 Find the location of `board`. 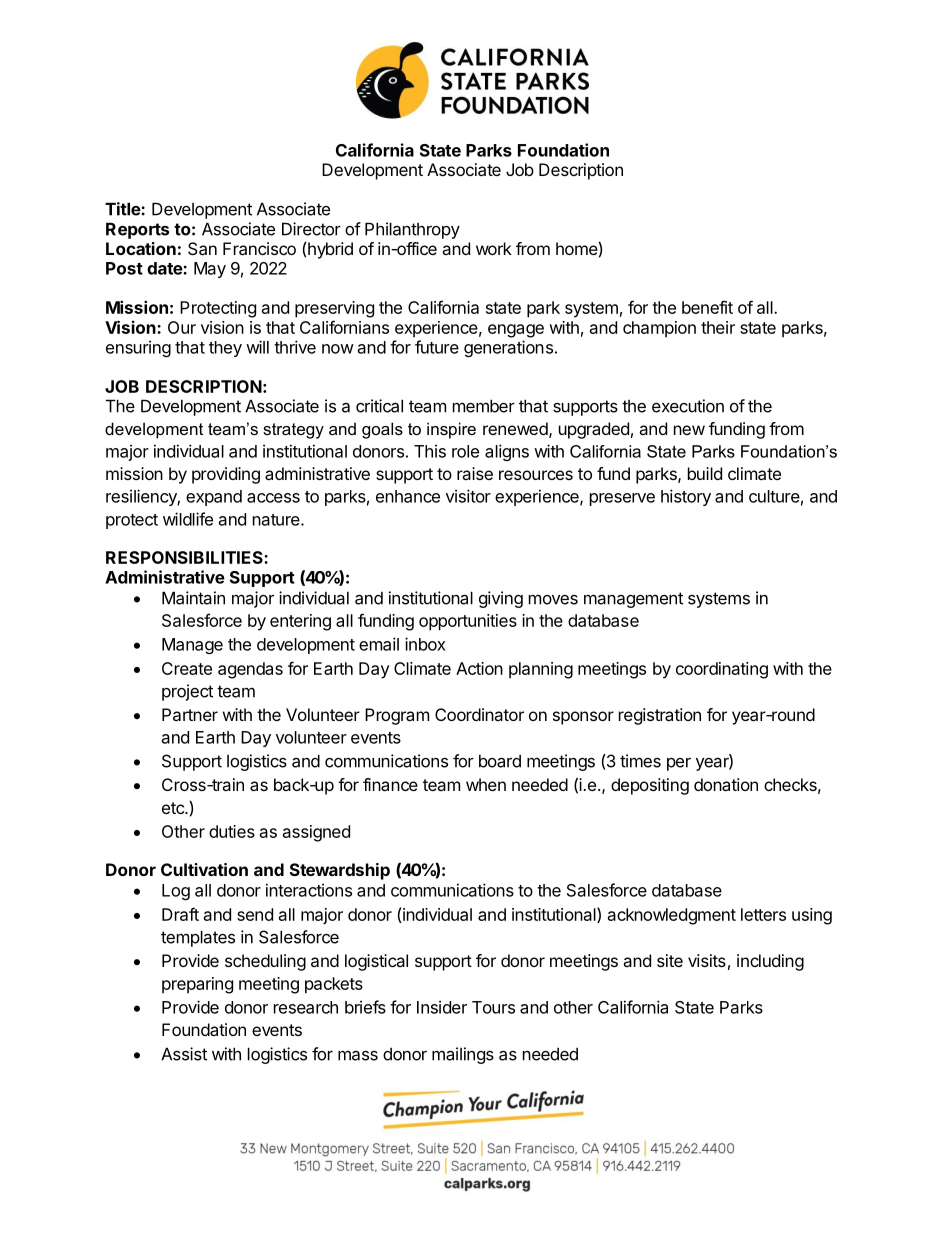

board is located at coordinates (500, 761).
